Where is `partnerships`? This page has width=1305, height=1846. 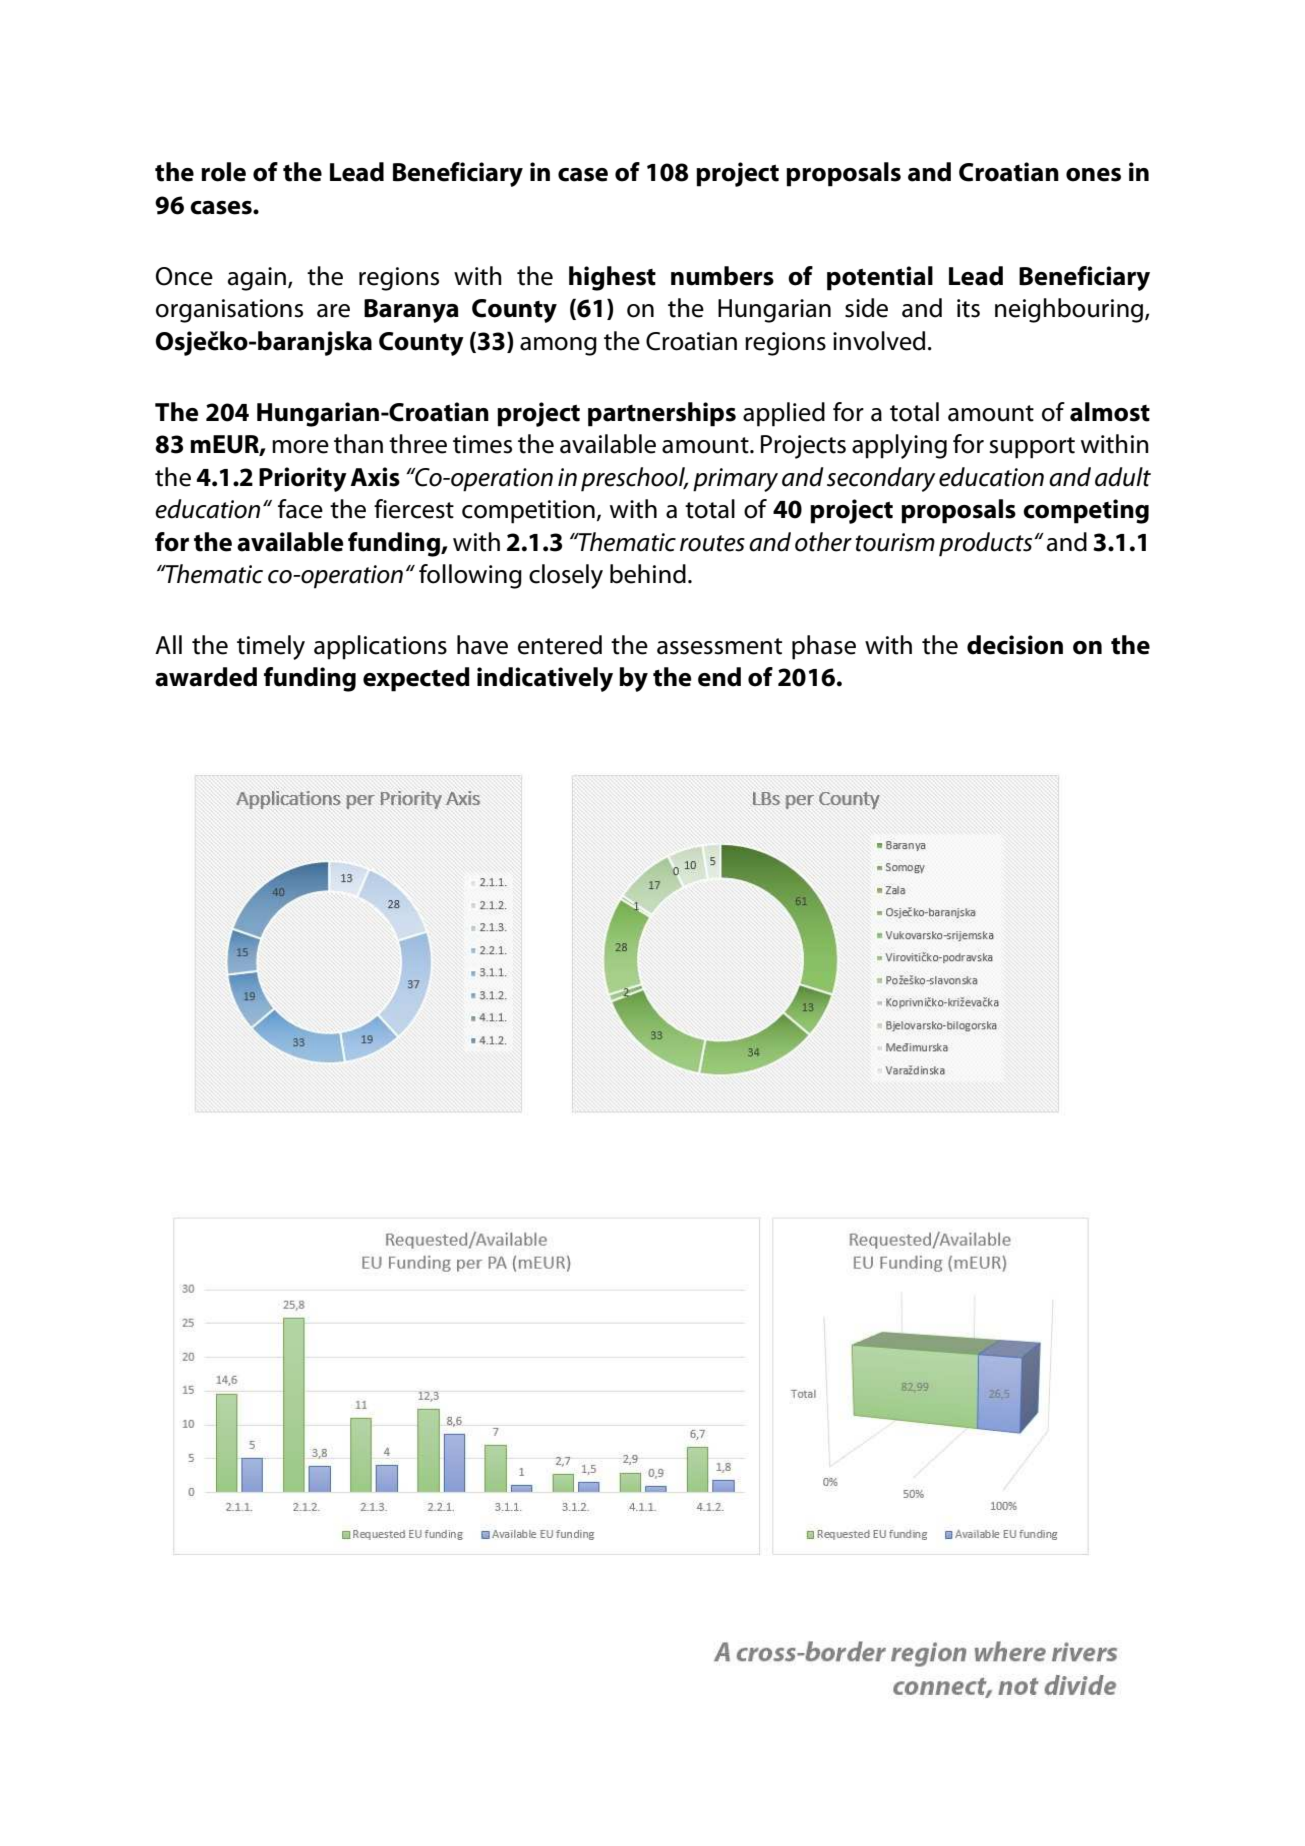
partnerships is located at coordinates (662, 414).
